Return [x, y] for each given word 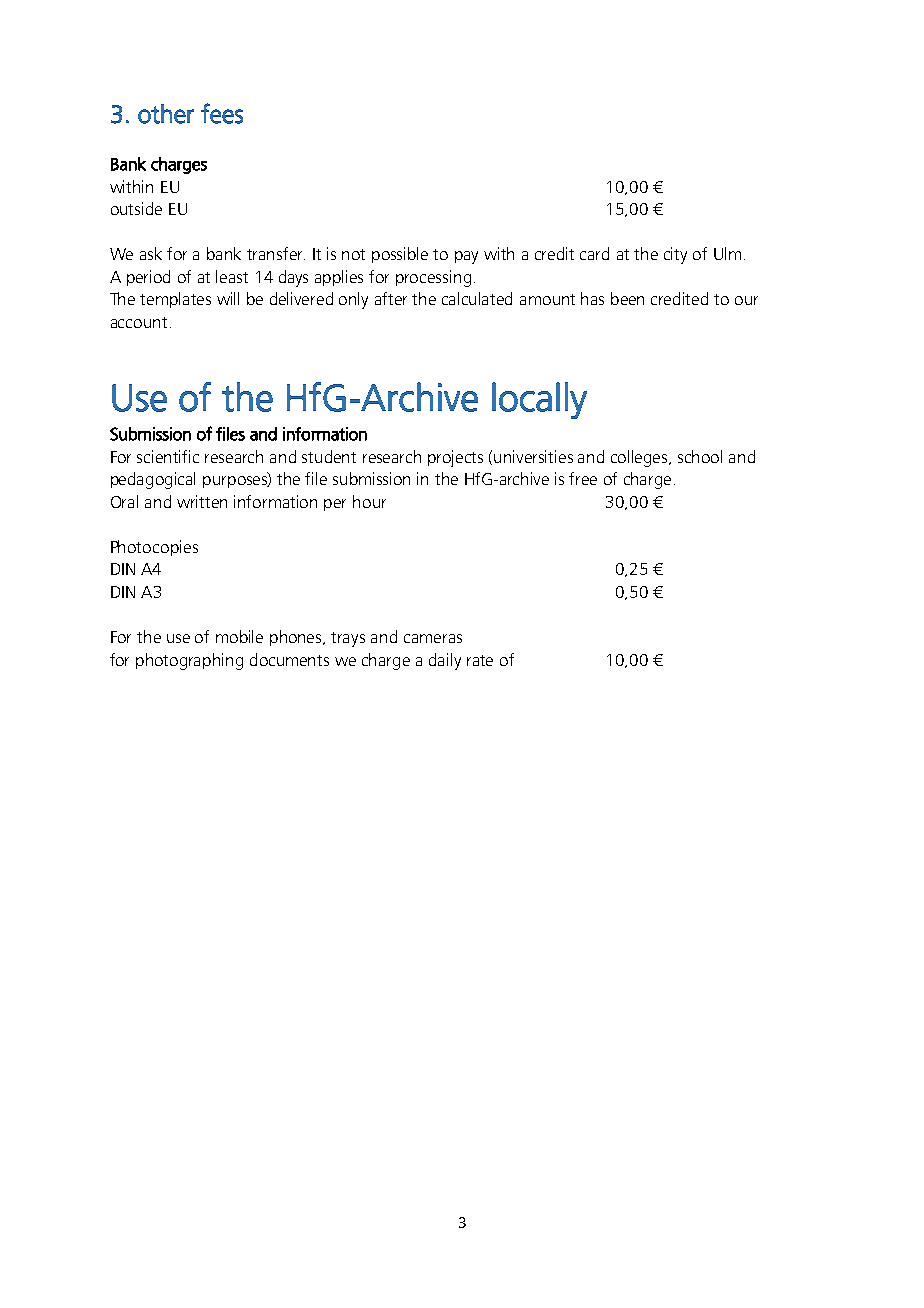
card [594, 253]
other [166, 114]
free [583, 478]
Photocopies [154, 548]
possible [400, 255]
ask [151, 253]
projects [455, 458]
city [675, 255]
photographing [189, 661]
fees [222, 113]
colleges [640, 458]
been [627, 298]
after [391, 298]
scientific [168, 456]
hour [369, 501]
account [139, 322]
